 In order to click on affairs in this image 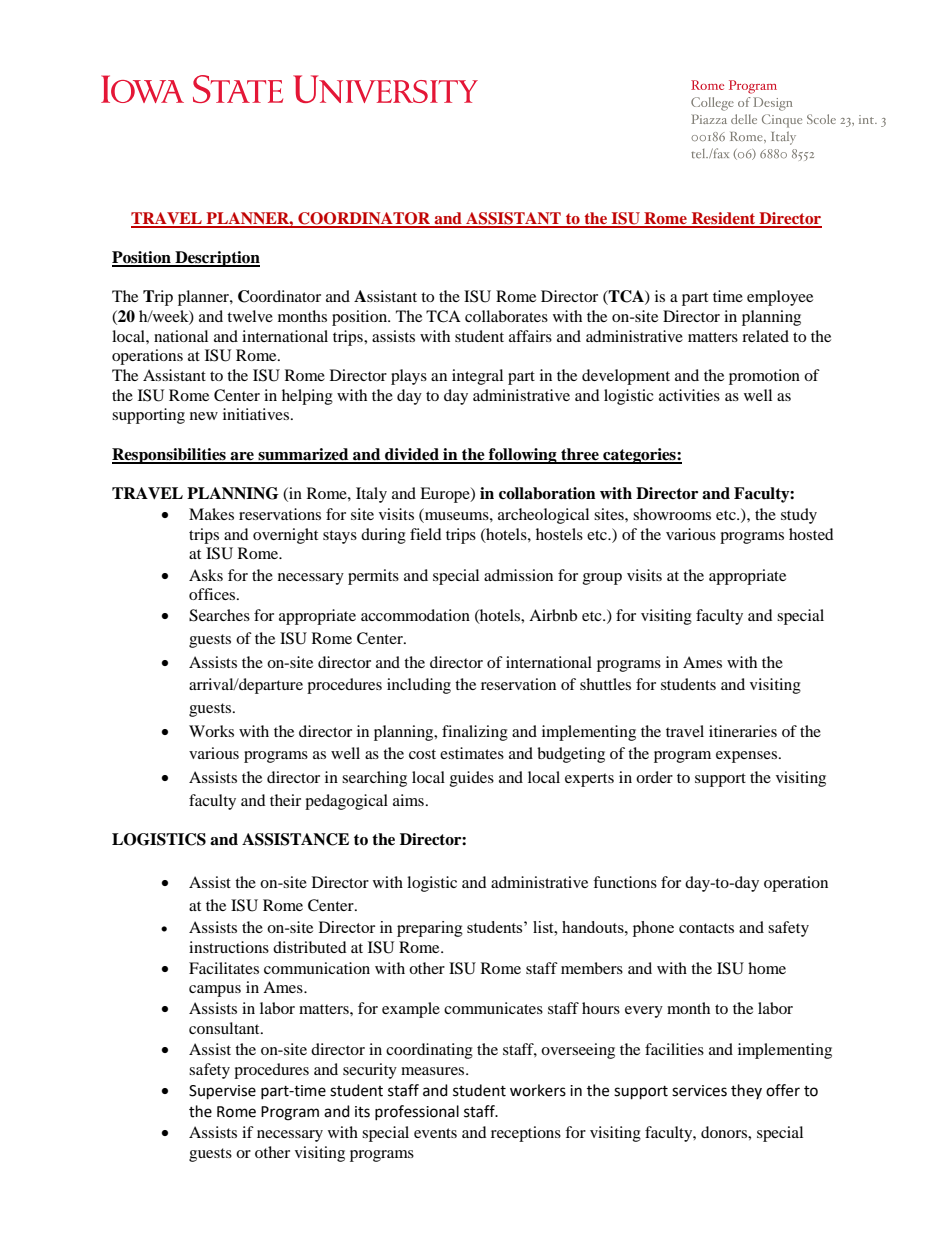, I will do `click(530, 336)`.
